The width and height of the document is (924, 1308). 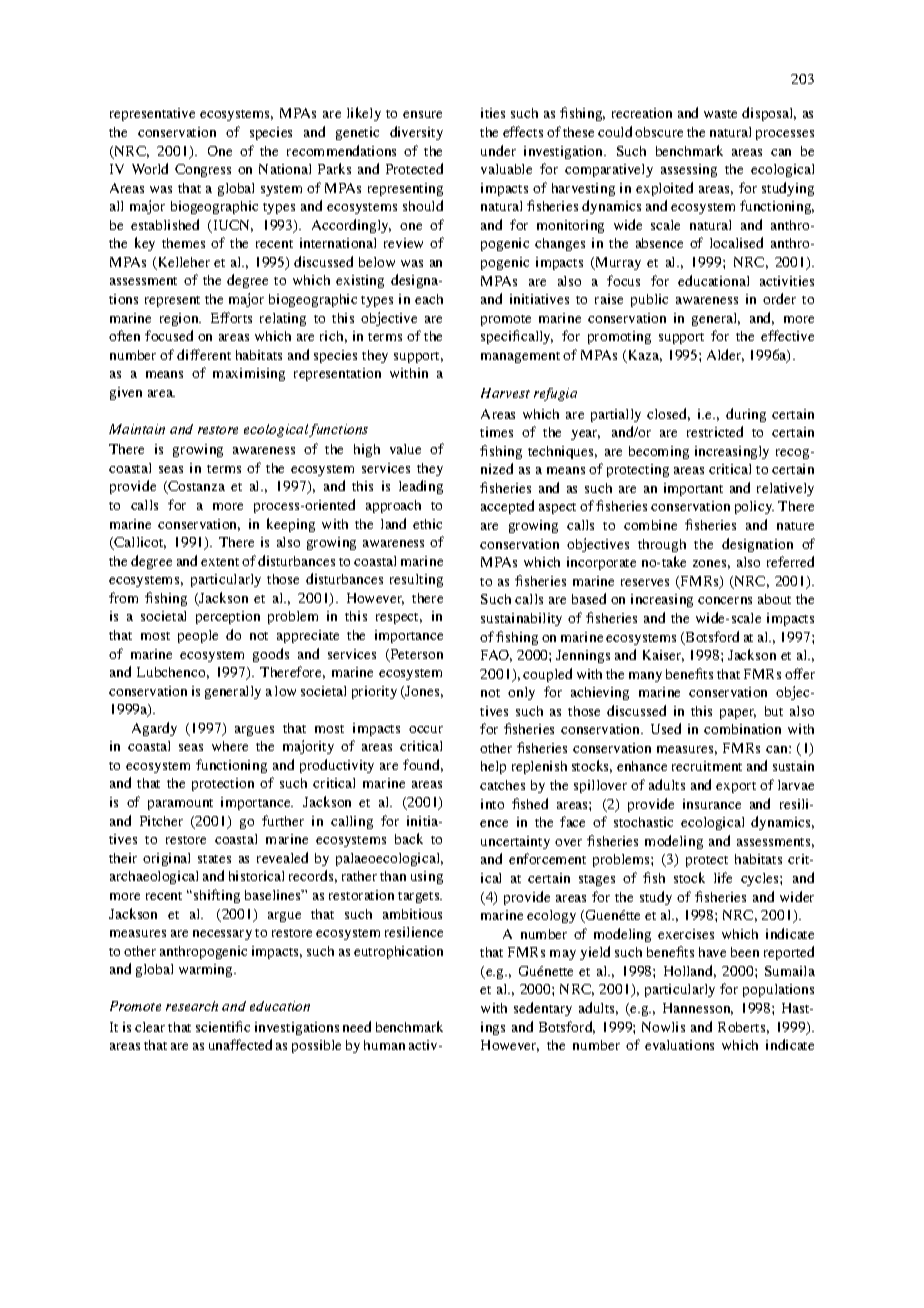 What do you see at coordinates (203, 170) in the document?
I see `Congress` at bounding box center [203, 170].
